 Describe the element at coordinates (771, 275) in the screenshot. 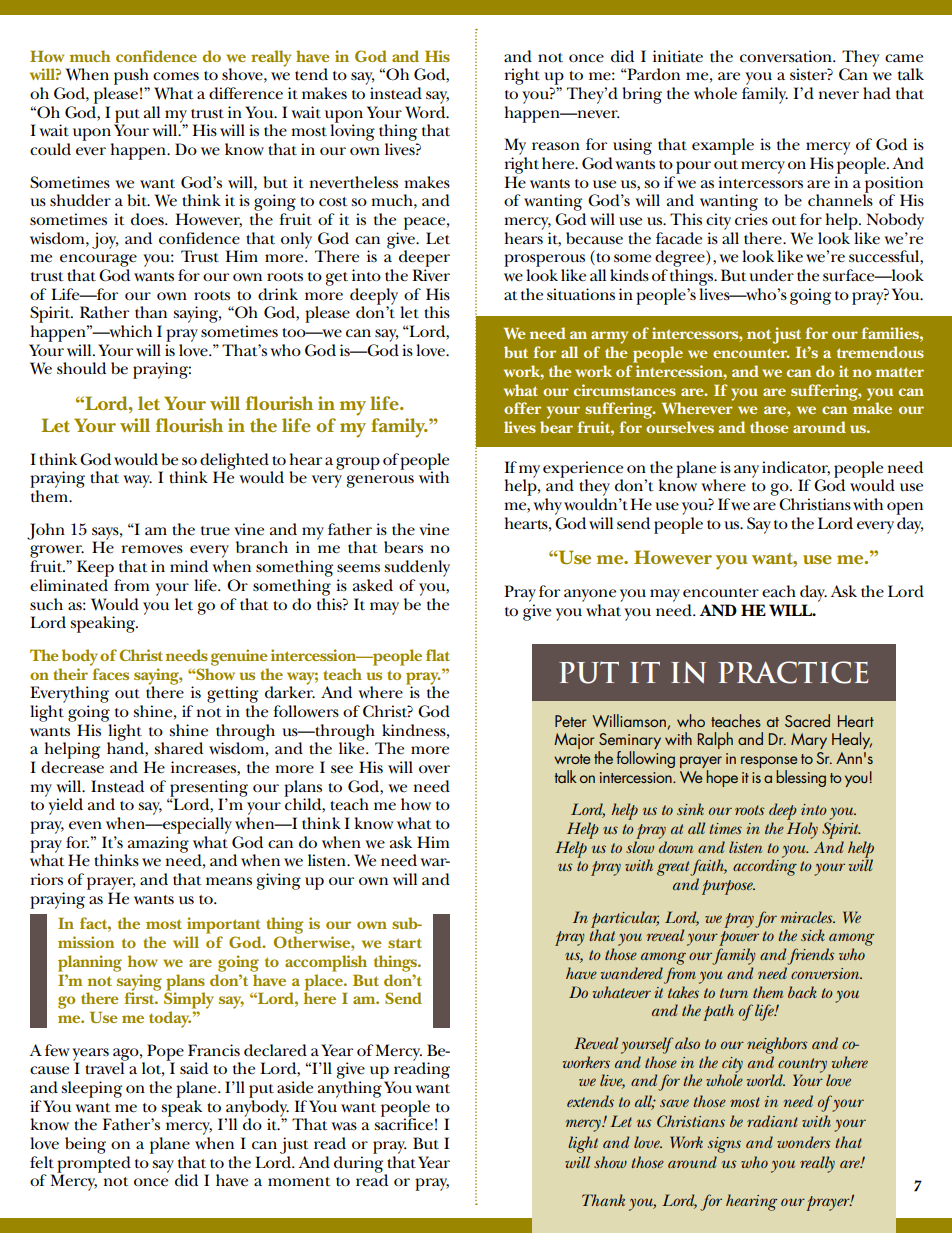

I see `under` at that location.
